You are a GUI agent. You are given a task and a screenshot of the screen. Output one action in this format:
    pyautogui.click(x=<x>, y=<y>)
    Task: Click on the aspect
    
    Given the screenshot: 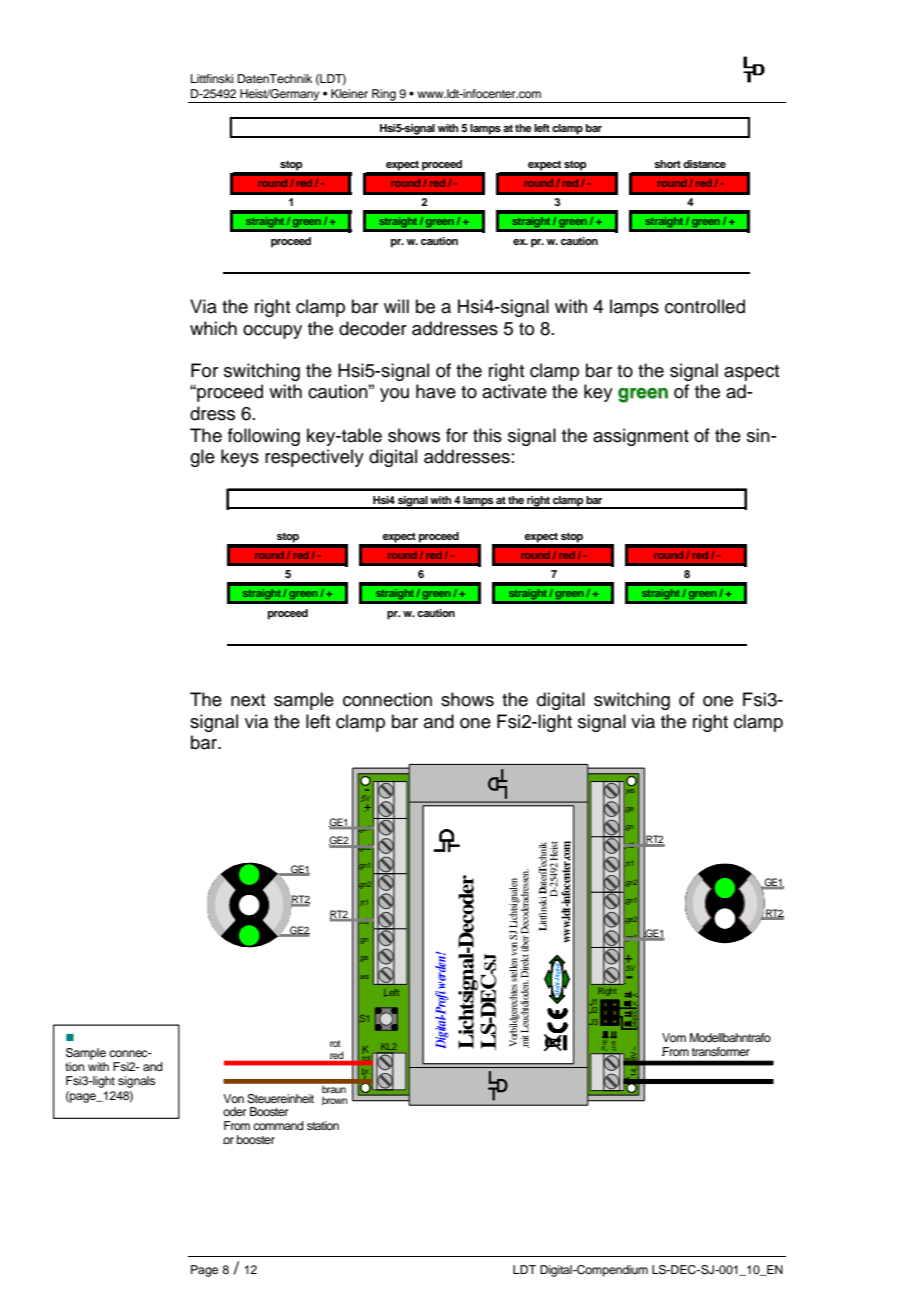 What is the action you would take?
    pyautogui.click(x=752, y=373)
